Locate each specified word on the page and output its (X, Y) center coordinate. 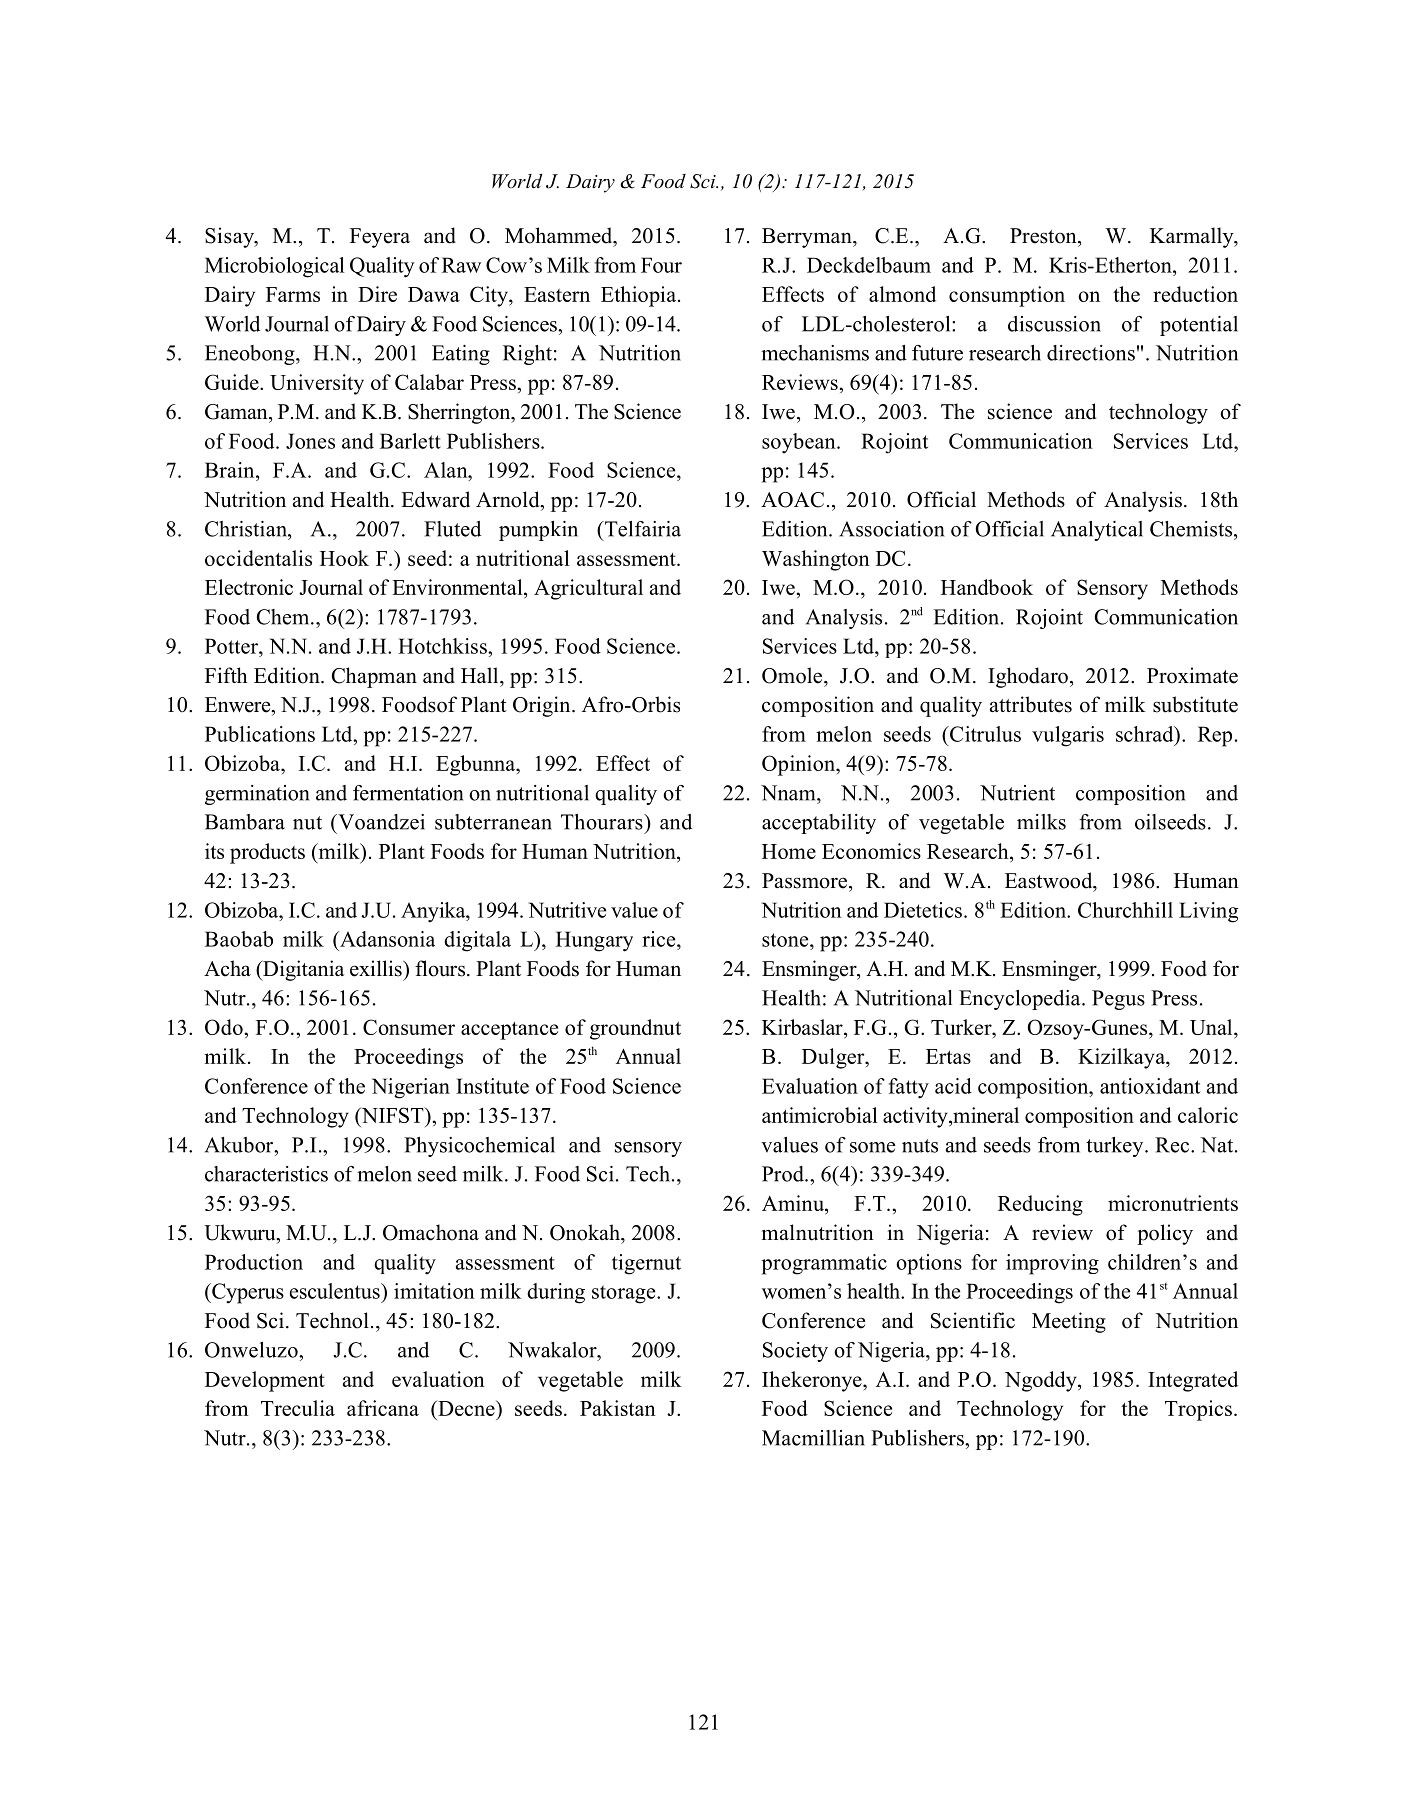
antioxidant (1150, 1086)
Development (265, 1381)
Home (789, 851)
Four (661, 265)
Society (795, 1352)
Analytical (1097, 531)
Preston (1044, 236)
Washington (816, 560)
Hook (344, 558)
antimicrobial (819, 1115)
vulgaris (1068, 736)
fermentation (408, 793)
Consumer (409, 1027)
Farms (293, 294)
